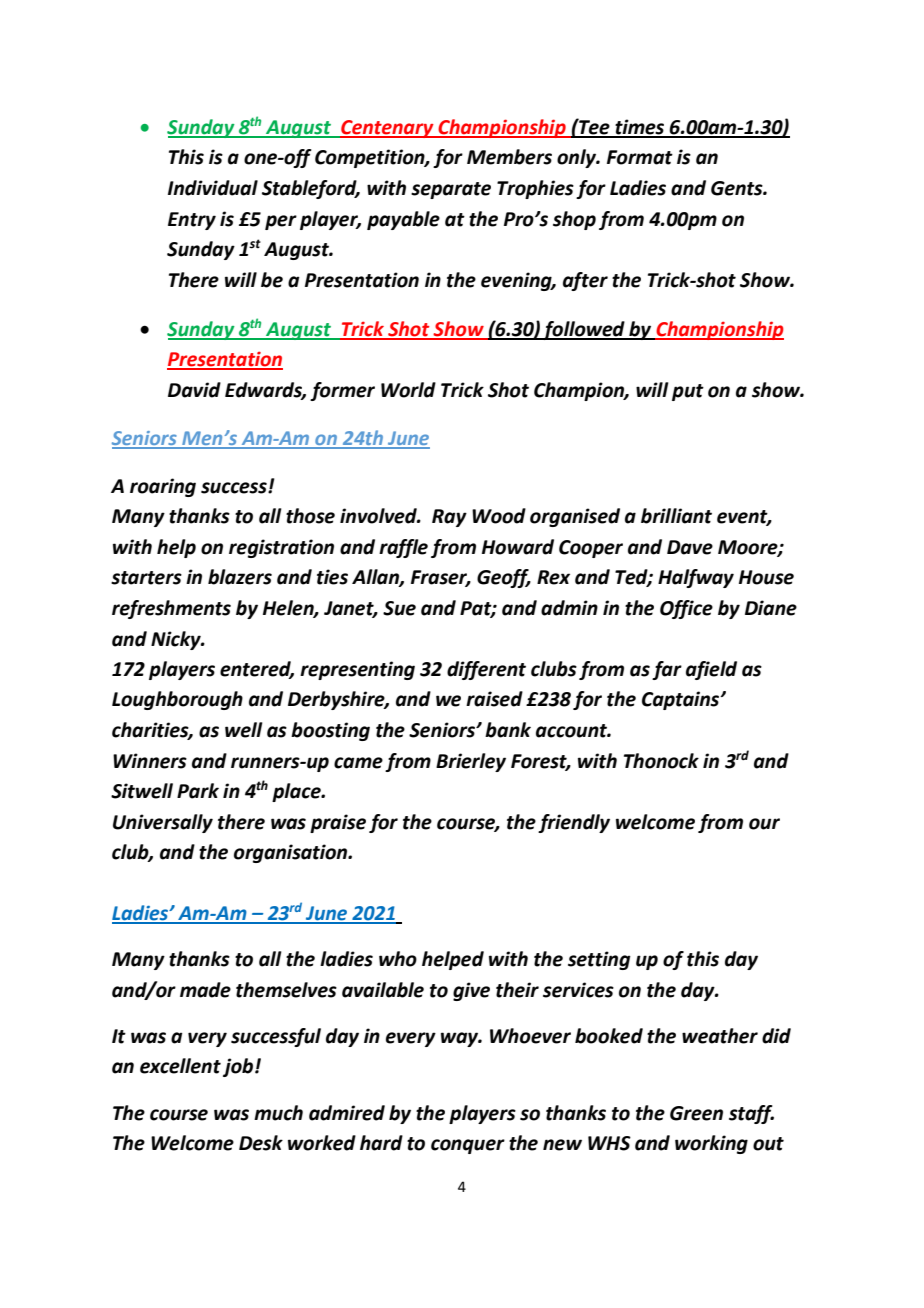 This screenshot has width=924, height=1308. What do you see at coordinates (408, 390) in the screenshot?
I see `World` at bounding box center [408, 390].
